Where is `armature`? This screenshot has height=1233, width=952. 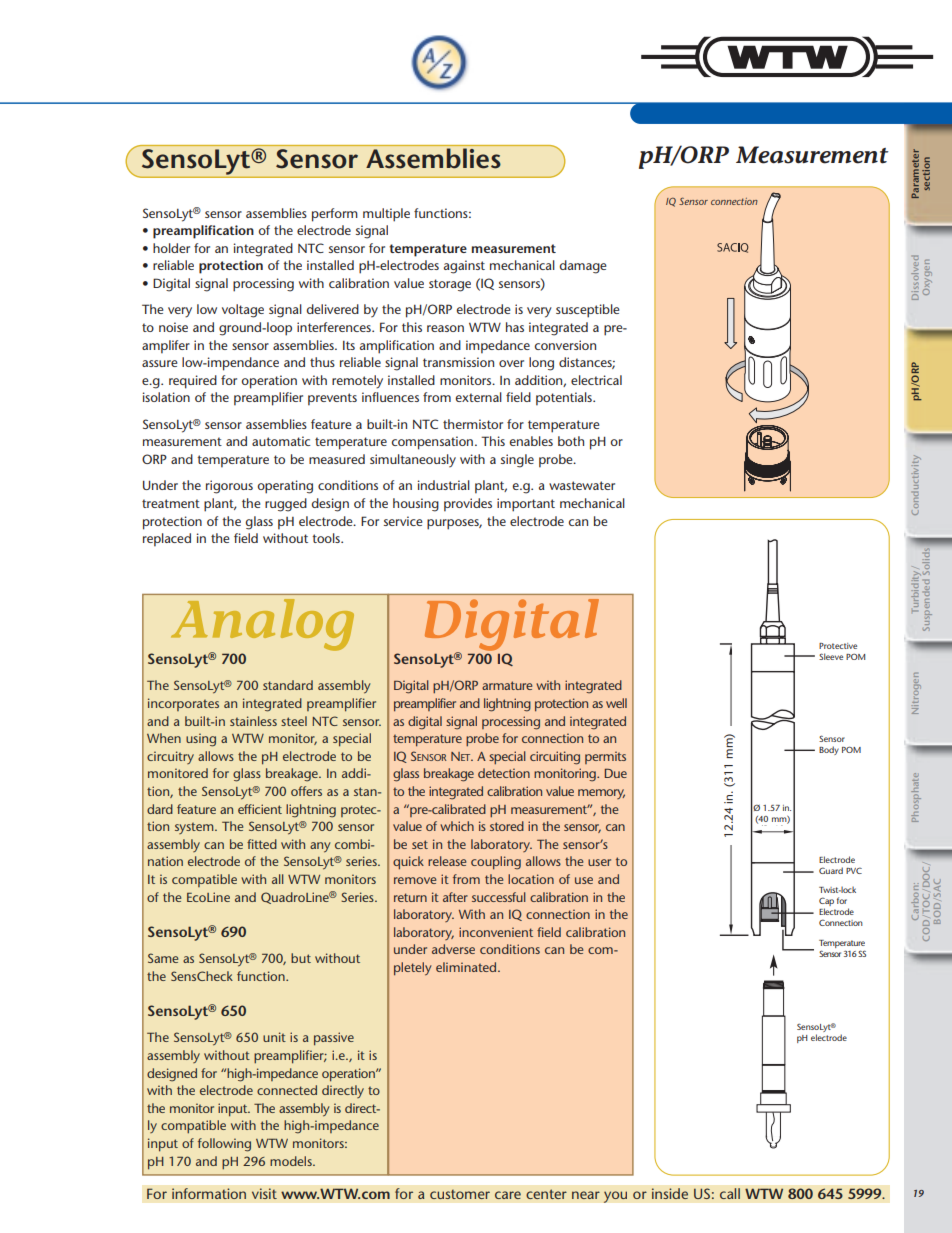 armature is located at coordinates (507, 685).
